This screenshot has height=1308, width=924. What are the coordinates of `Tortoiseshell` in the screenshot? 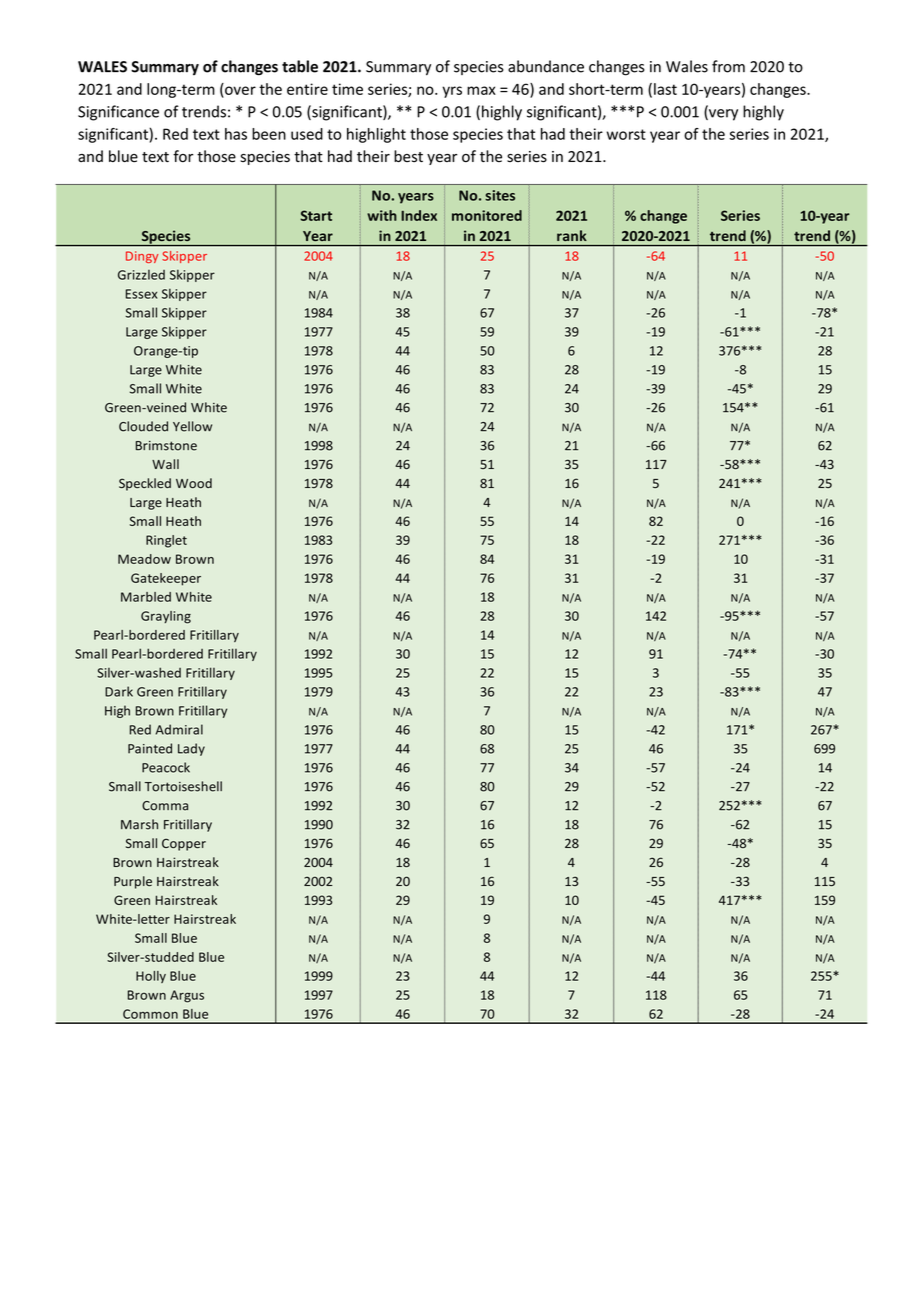 It's located at (183, 786).
